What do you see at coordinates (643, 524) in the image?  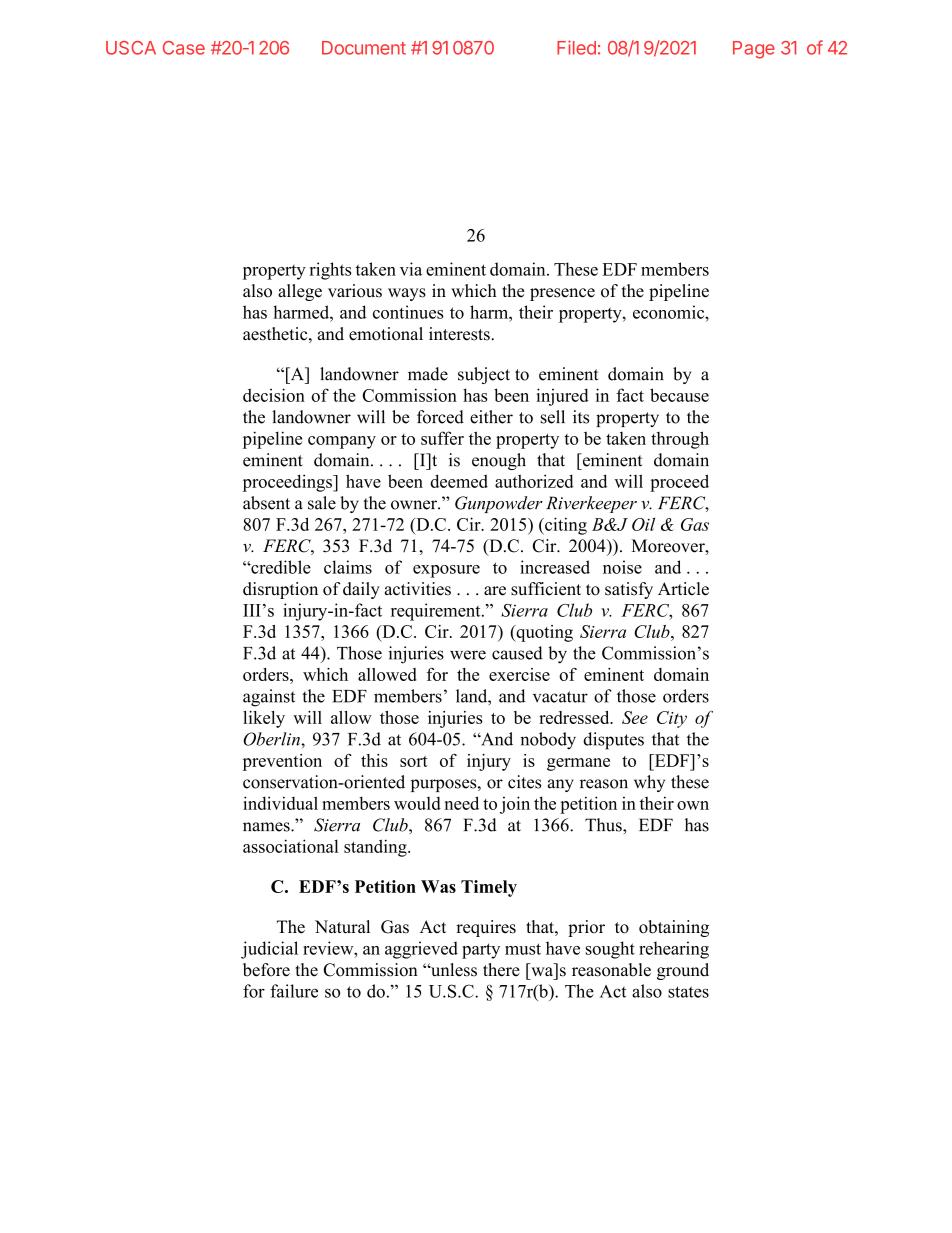 I see `Oil` at bounding box center [643, 524].
